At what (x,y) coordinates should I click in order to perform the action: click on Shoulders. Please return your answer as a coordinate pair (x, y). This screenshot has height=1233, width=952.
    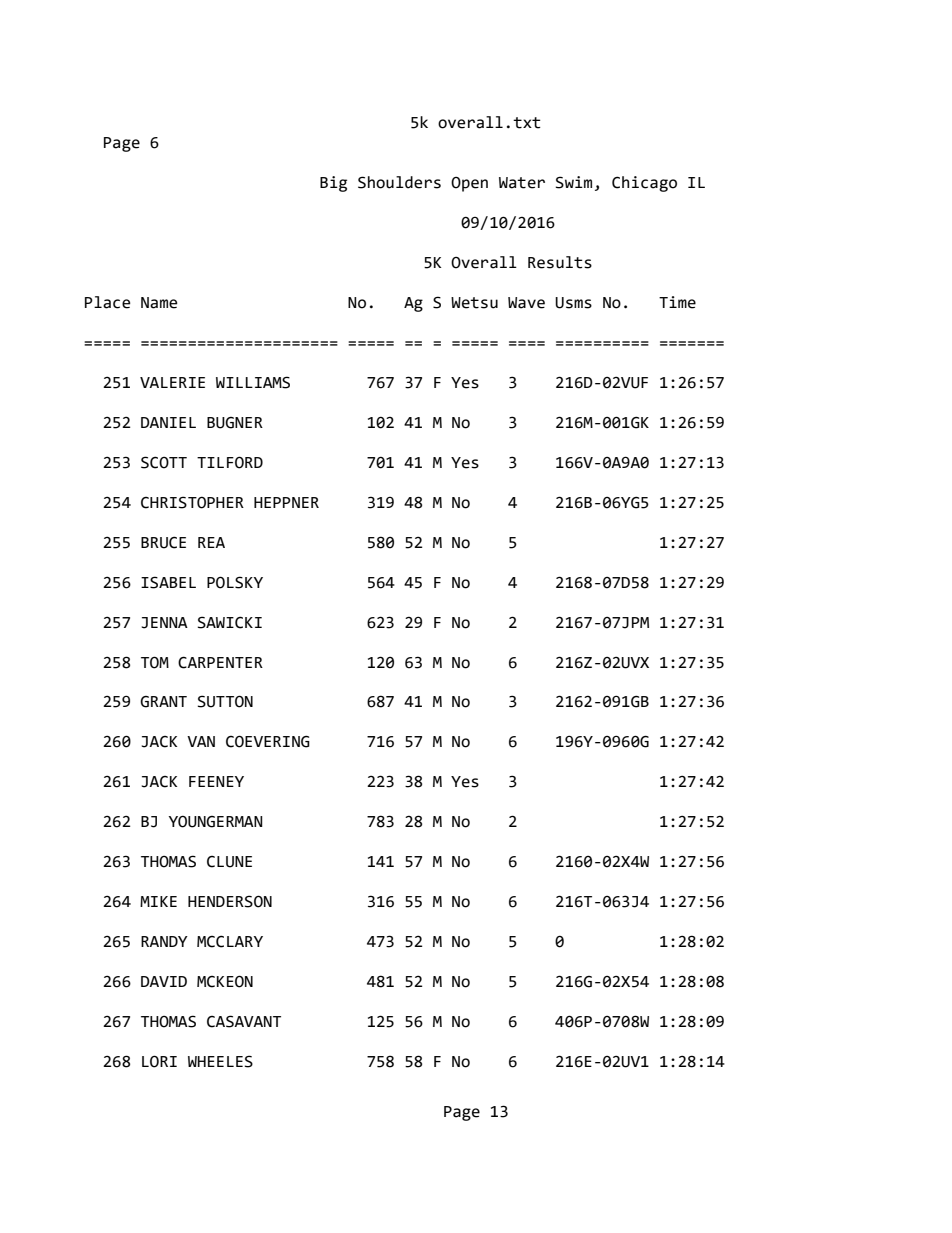
    Looking at the image, I should click on (399, 182).
